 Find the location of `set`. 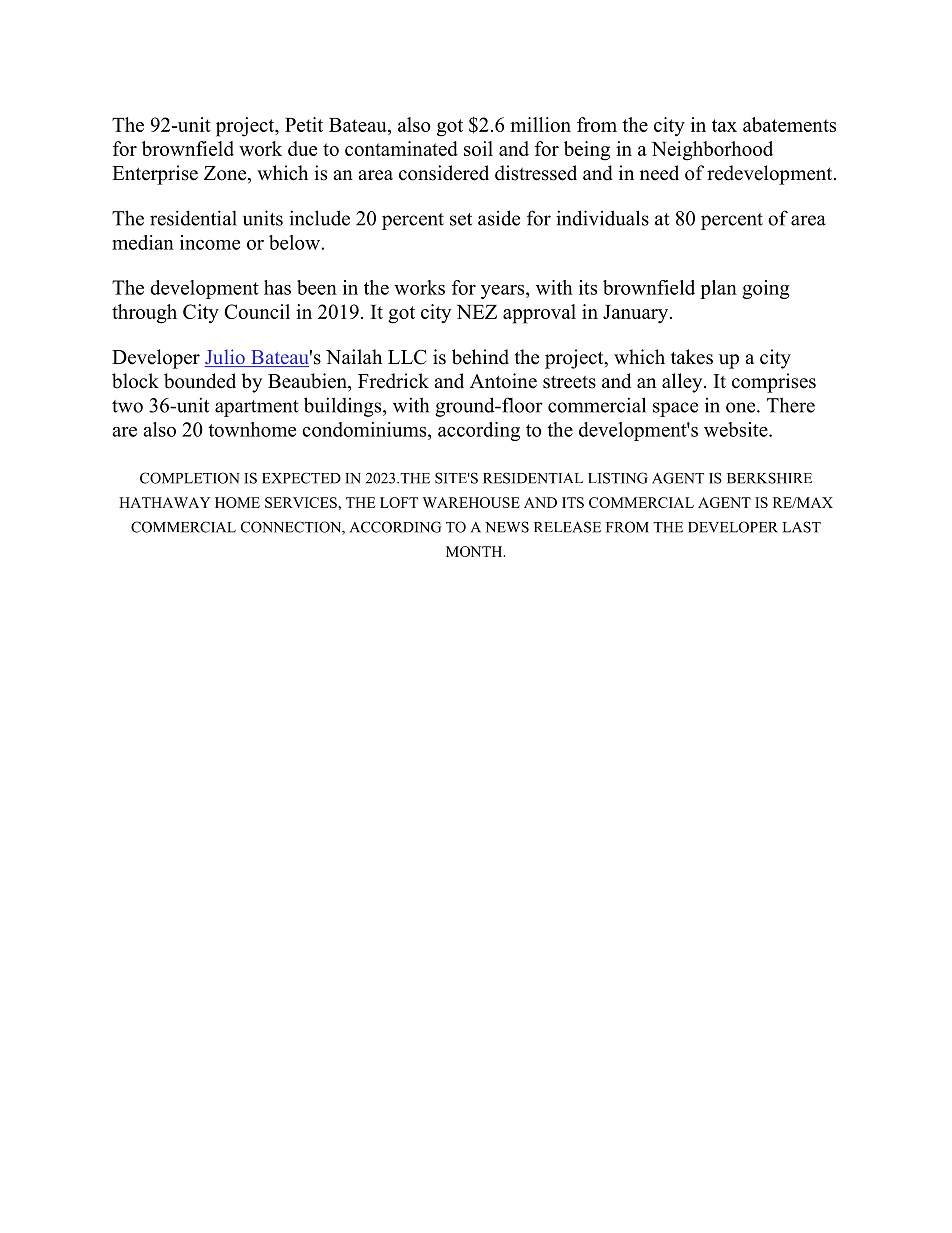

set is located at coordinates (461, 219).
